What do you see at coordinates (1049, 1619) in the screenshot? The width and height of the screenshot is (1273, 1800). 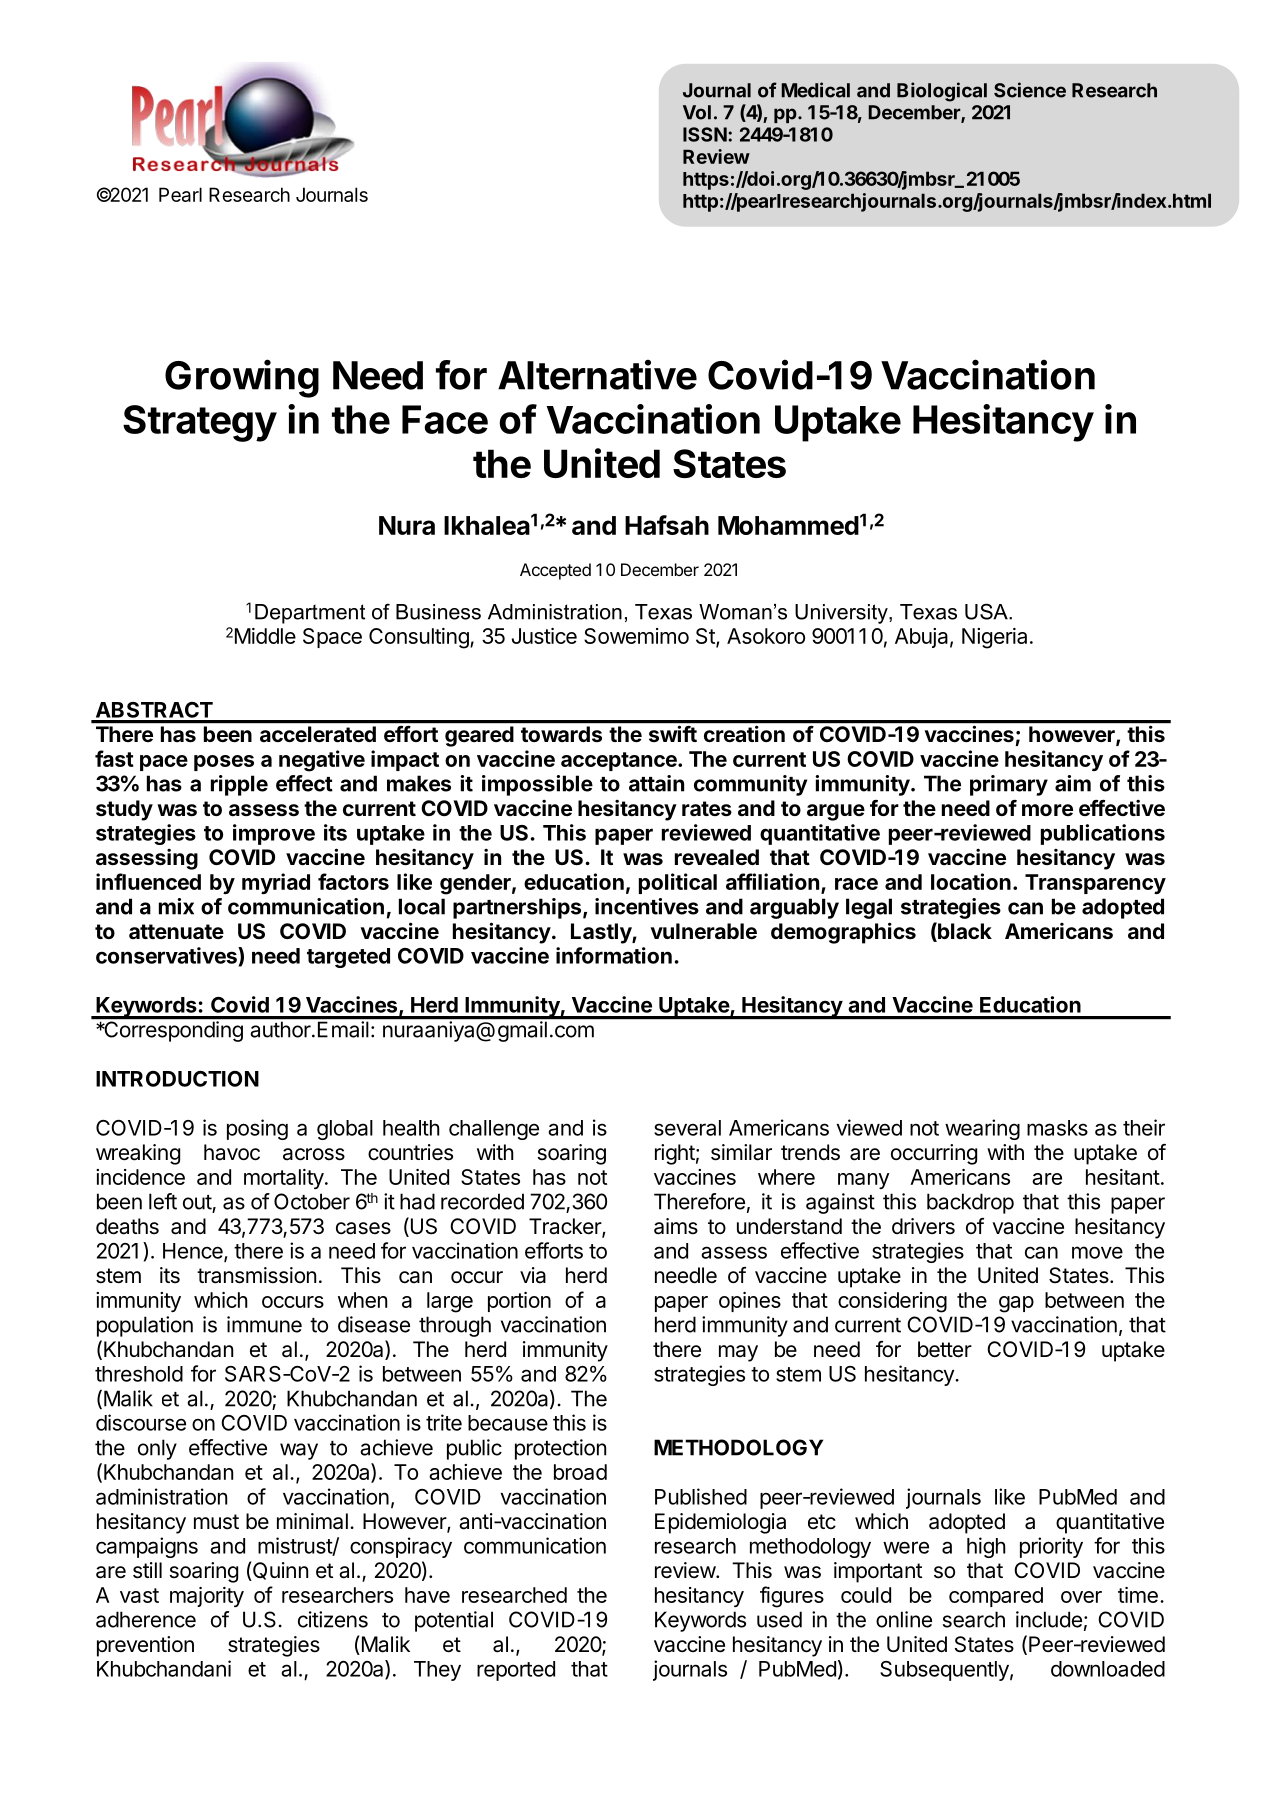 I see `include` at bounding box center [1049, 1619].
